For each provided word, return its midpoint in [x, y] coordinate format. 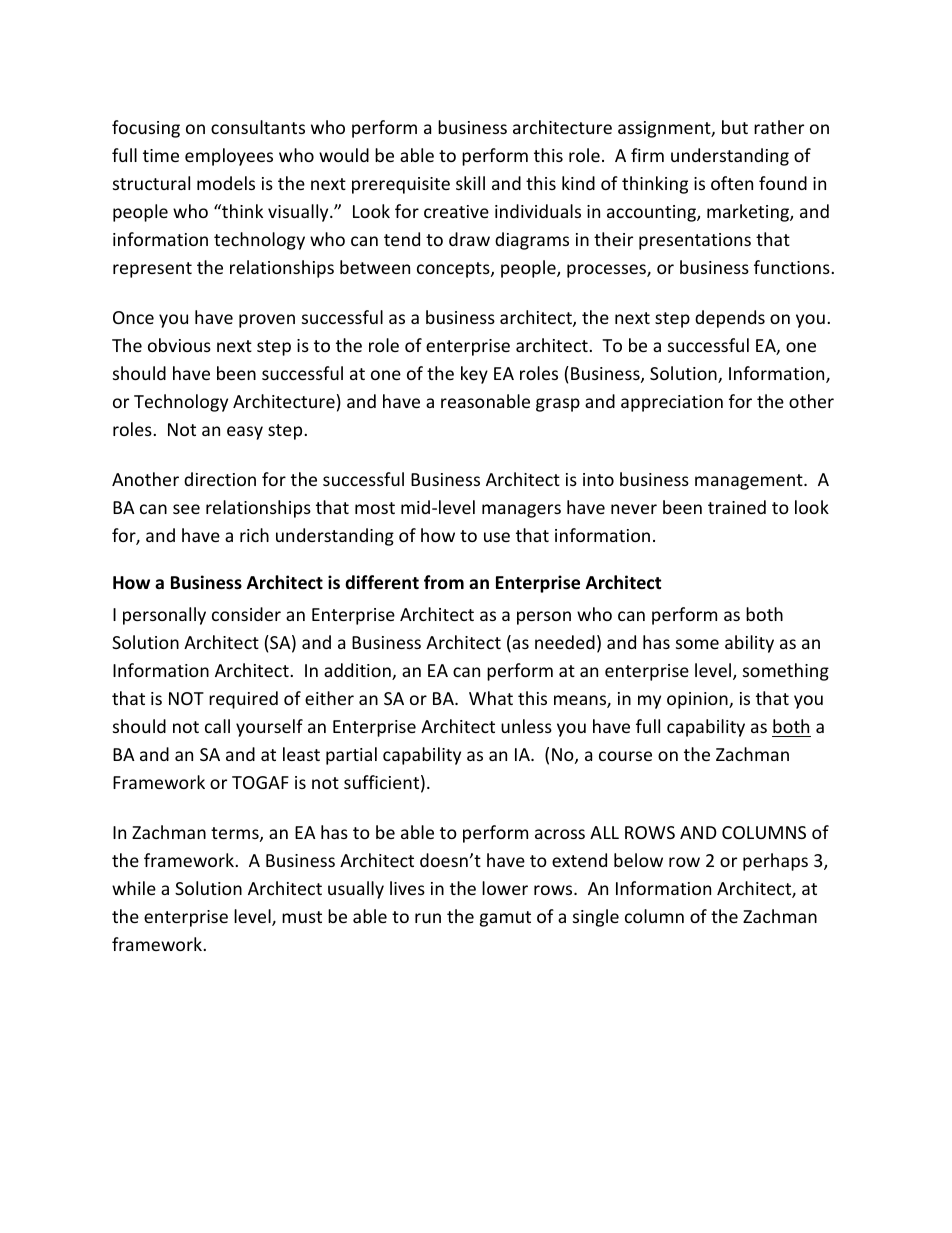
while [134, 888]
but [735, 127]
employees [229, 157]
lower [505, 888]
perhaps [775, 862]
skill [470, 183]
